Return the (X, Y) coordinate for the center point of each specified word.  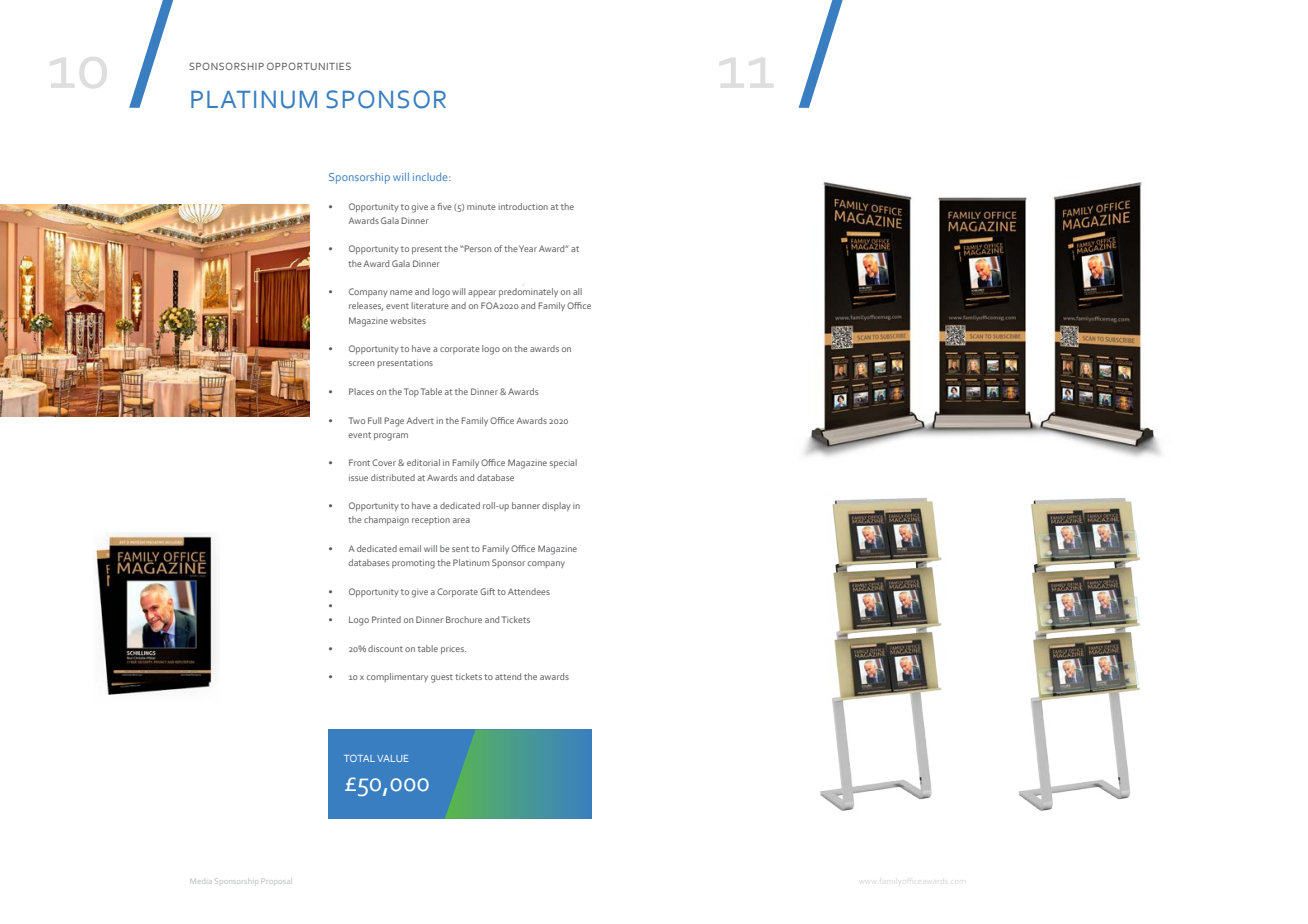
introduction (523, 206)
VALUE (393, 758)
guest (442, 678)
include (431, 177)
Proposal (276, 881)
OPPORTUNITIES (309, 66)
